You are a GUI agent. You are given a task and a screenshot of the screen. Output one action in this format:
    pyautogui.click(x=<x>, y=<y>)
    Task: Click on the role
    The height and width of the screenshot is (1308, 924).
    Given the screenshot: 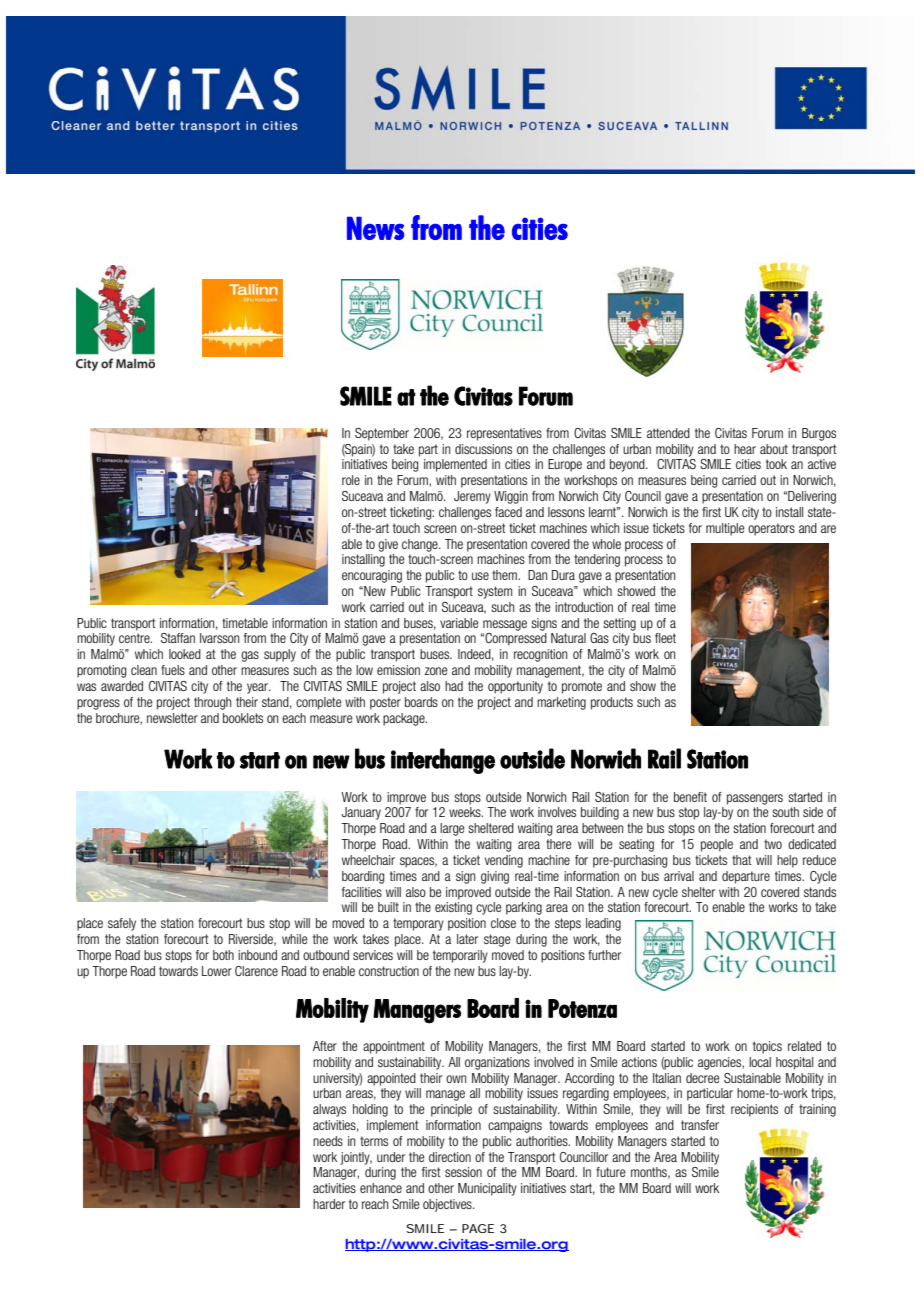 What is the action you would take?
    pyautogui.click(x=351, y=480)
